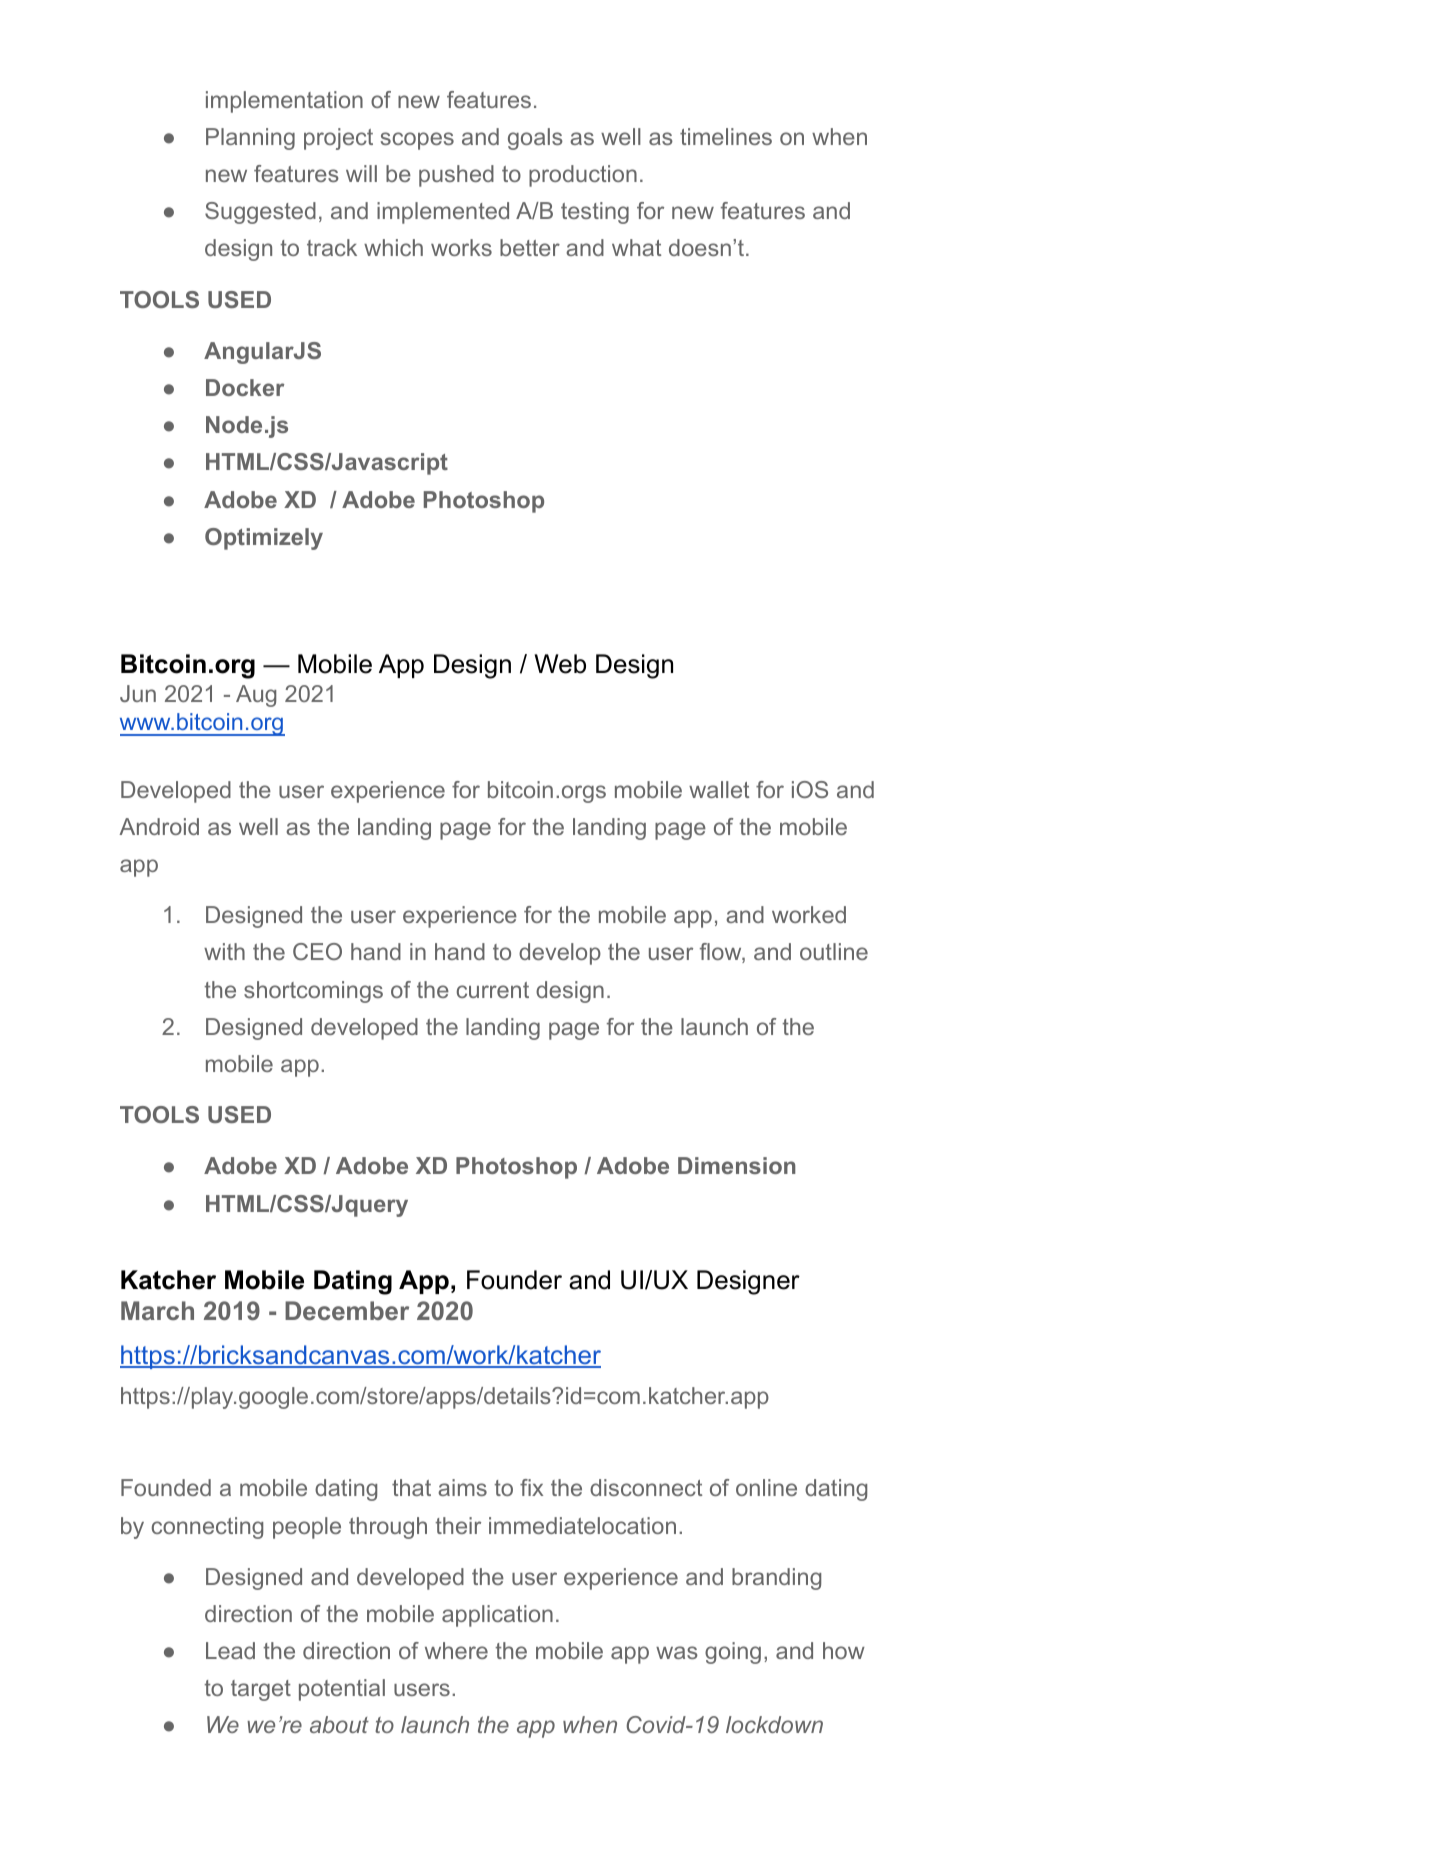 Image resolution: width=1443 pixels, height=1868 pixels. What do you see at coordinates (157, 1310) in the screenshot?
I see `March` at bounding box center [157, 1310].
